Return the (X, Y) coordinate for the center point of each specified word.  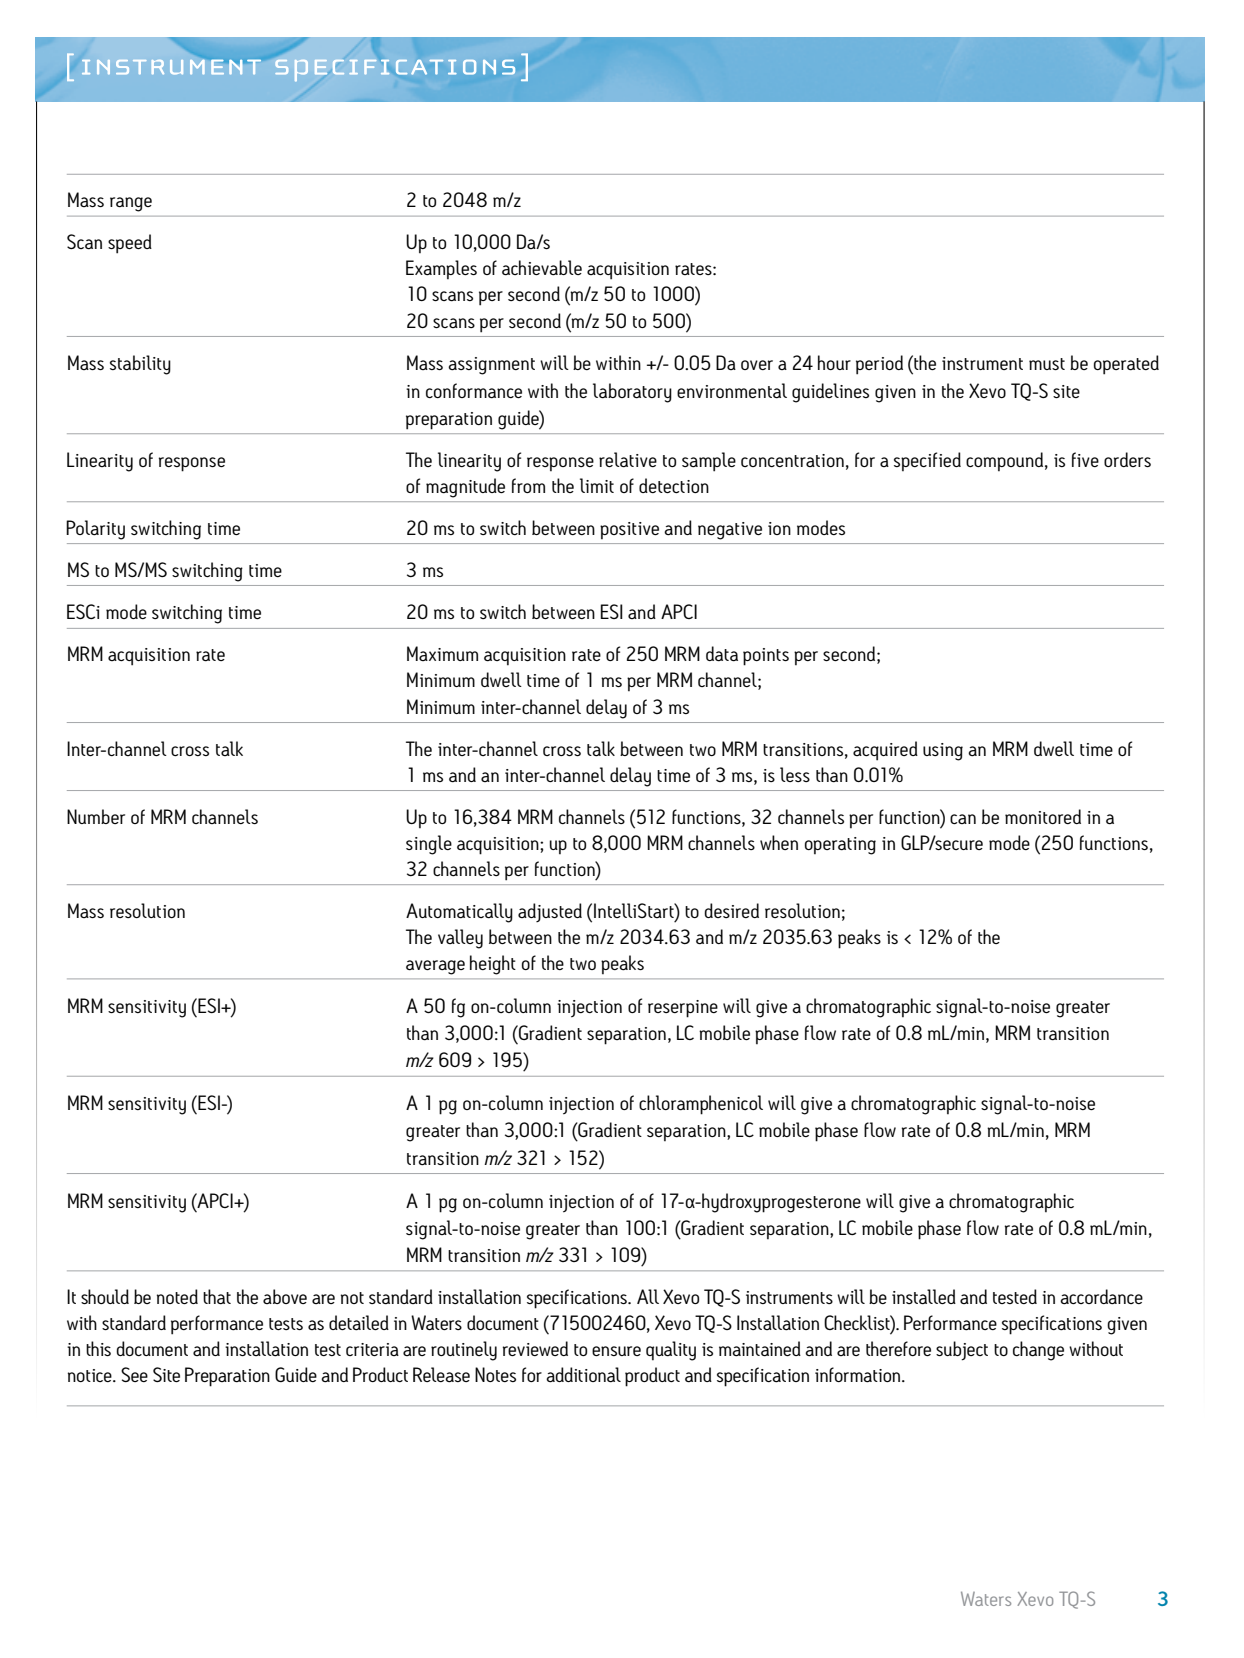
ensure (616, 1351)
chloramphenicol (701, 1105)
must (1047, 364)
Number (96, 816)
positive (629, 530)
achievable (542, 268)
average (435, 967)
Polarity (95, 530)
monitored (1043, 816)
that (217, 1297)
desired (731, 910)
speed (130, 244)
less (795, 774)
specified (927, 461)
